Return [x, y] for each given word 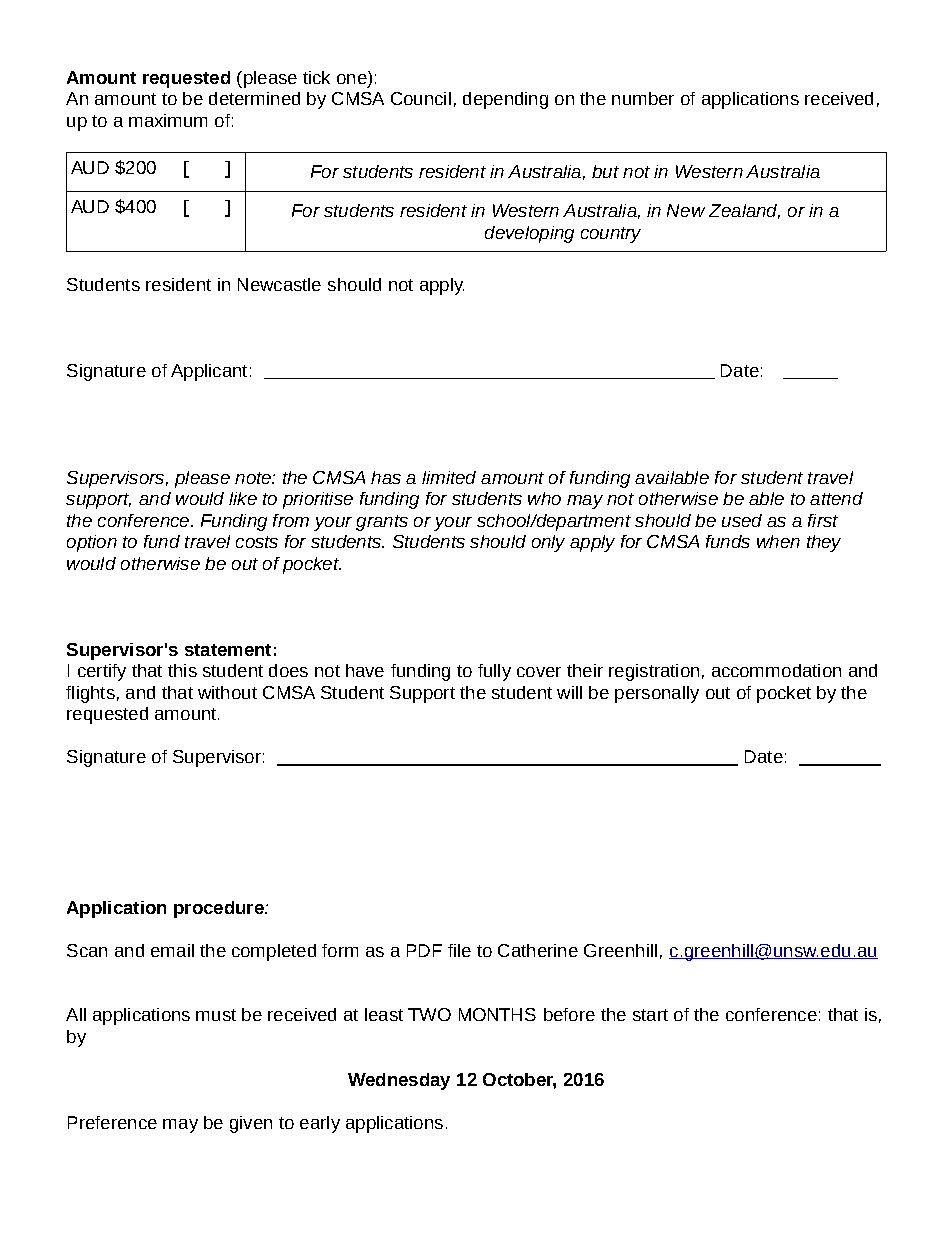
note [254, 478]
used [742, 520]
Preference [112, 1122]
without [227, 692]
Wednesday [399, 1081]
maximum [168, 120]
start [650, 1015]
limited [449, 477]
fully [494, 672]
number [643, 98]
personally [657, 694]
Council [421, 98]
